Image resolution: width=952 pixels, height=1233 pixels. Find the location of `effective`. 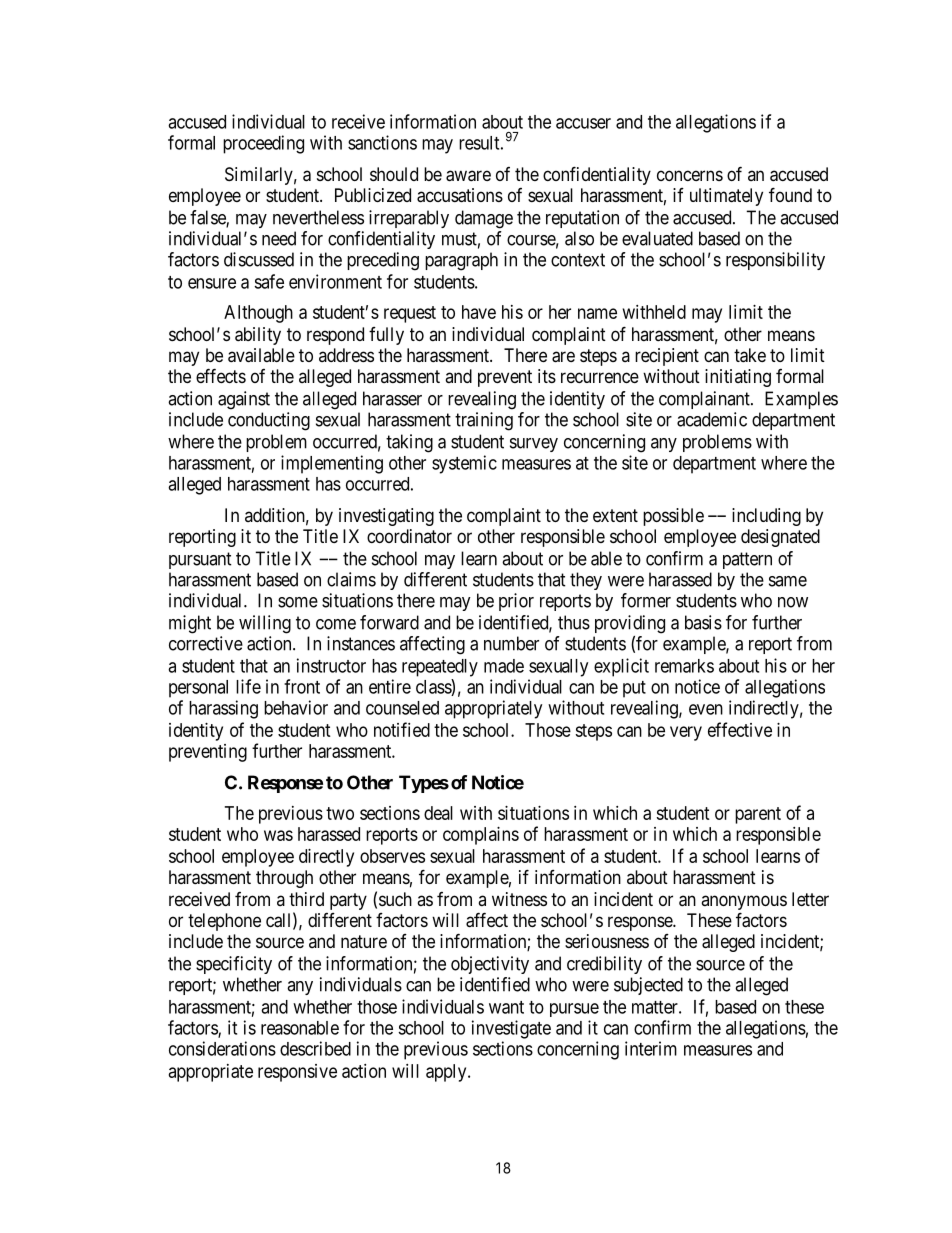

effective is located at coordinates (740, 729).
